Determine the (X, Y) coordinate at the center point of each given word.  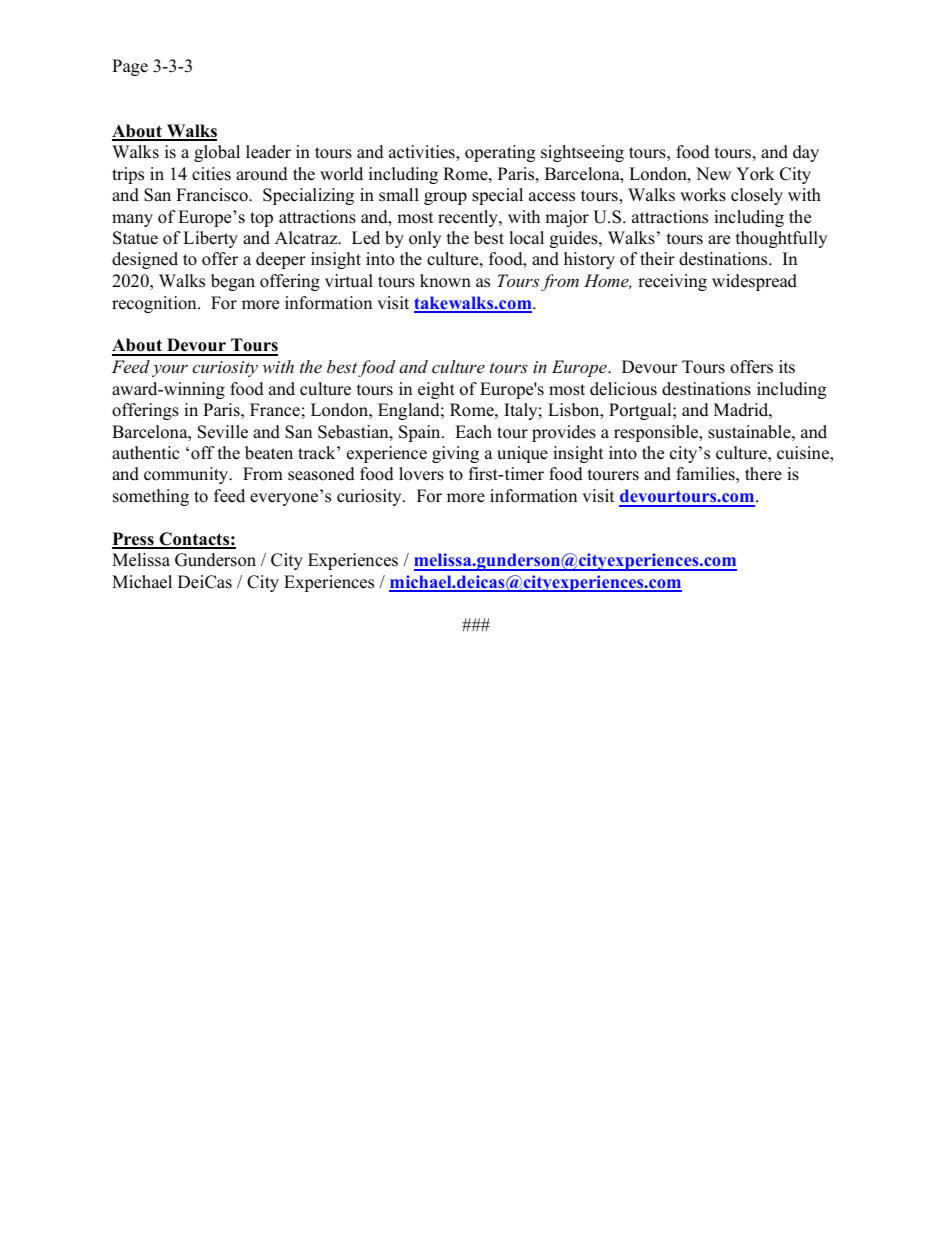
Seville (223, 432)
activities (423, 153)
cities (211, 174)
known (445, 281)
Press (134, 540)
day (806, 153)
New (713, 174)
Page (130, 67)
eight (436, 390)
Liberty (210, 239)
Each (473, 432)
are (719, 240)
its (787, 367)
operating (500, 153)
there (763, 474)
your (170, 370)
